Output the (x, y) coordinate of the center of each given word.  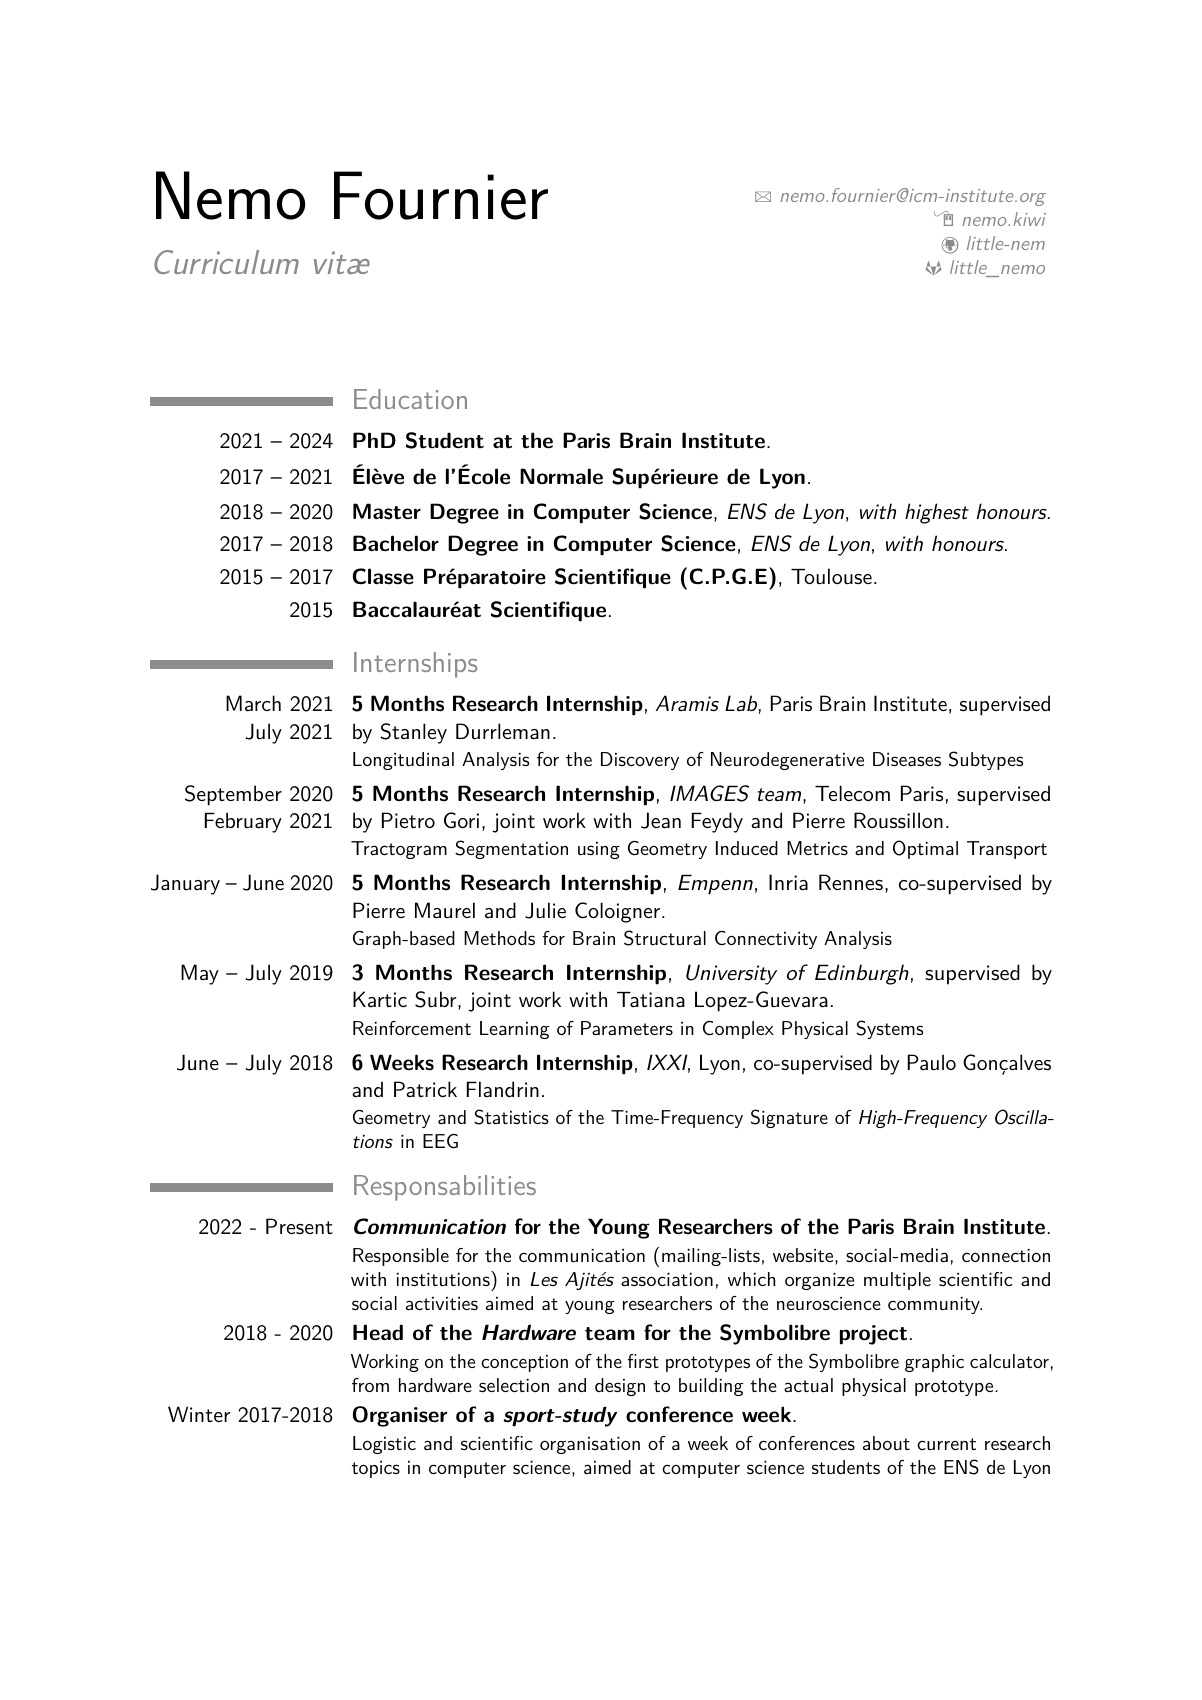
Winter (199, 1414)
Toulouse (831, 576)
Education (410, 399)
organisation (590, 1445)
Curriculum (226, 262)
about (886, 1443)
